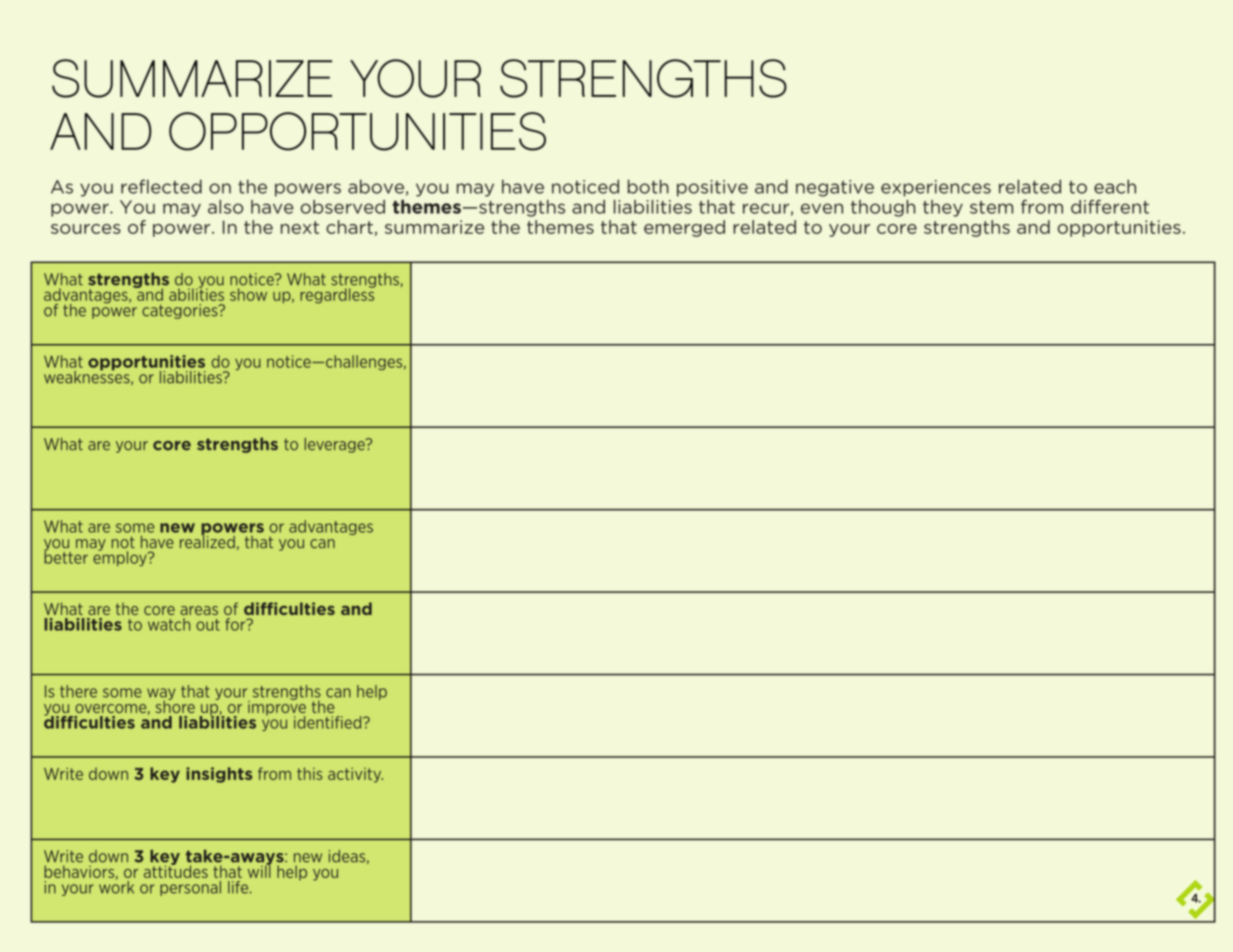  Describe the element at coordinates (259, 870) in the screenshot. I see `will` at that location.
